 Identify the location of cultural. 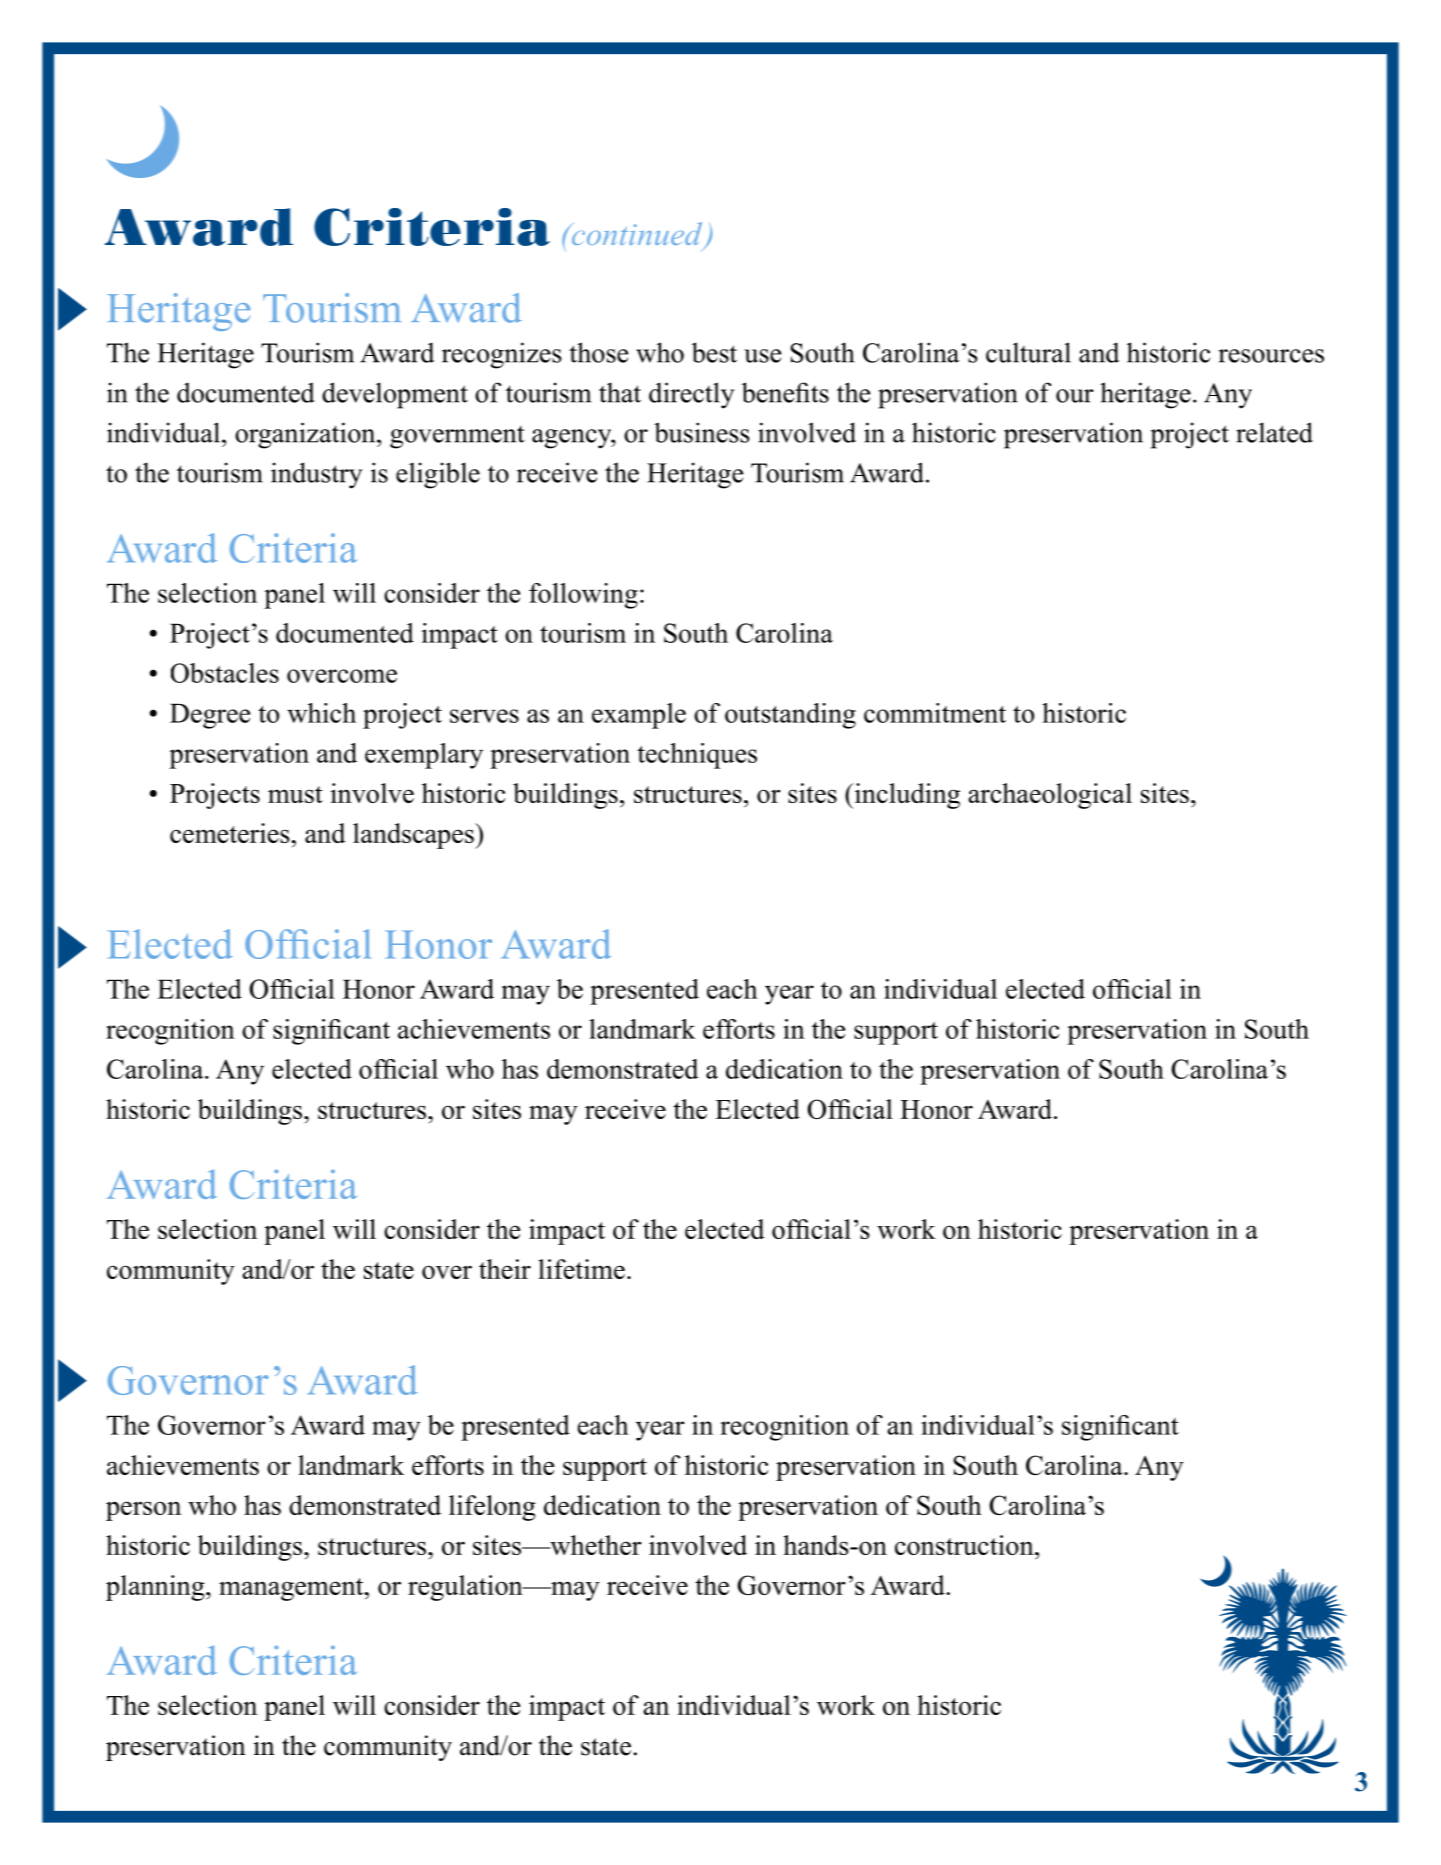
(1028, 352).
